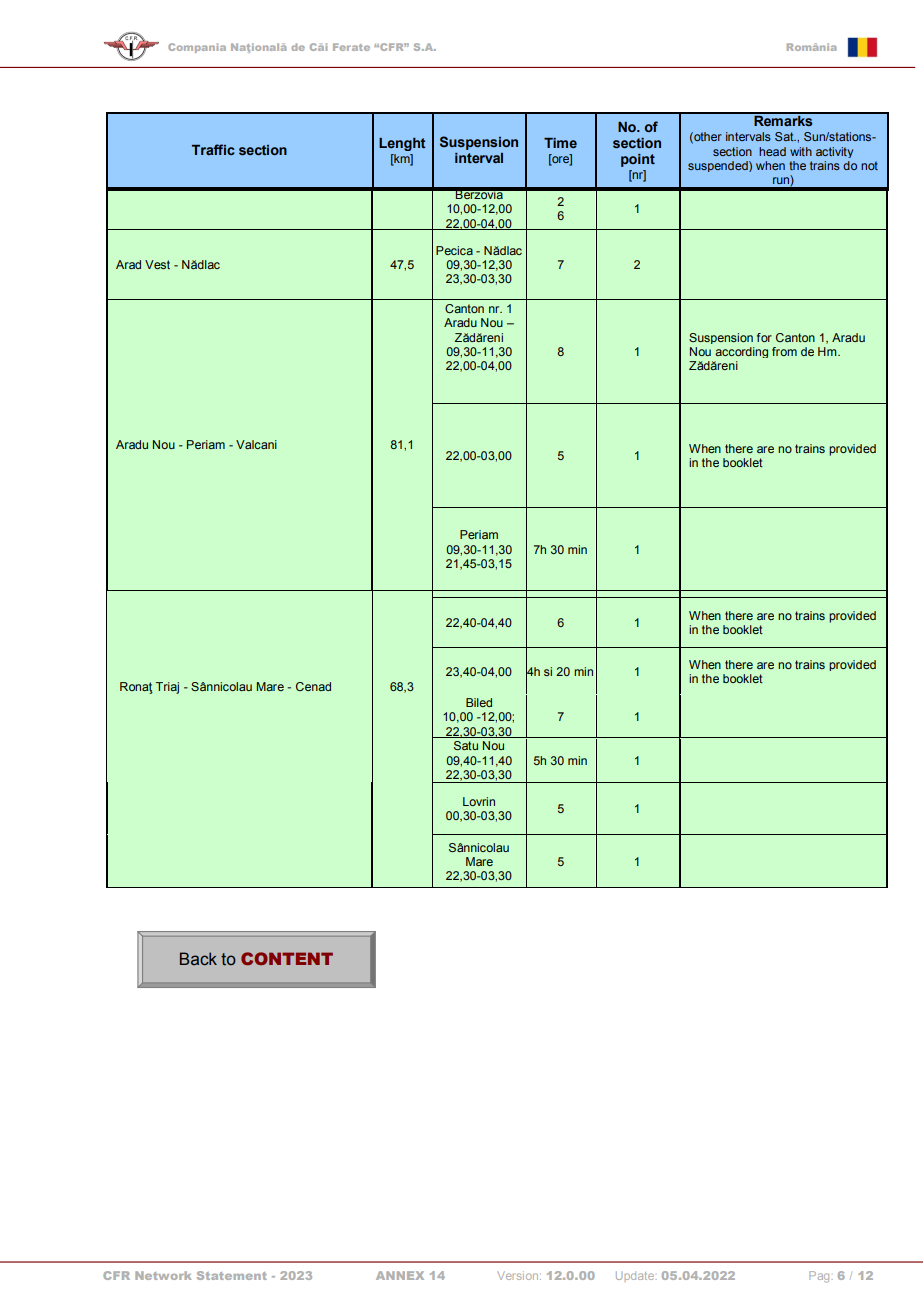  I want to click on Time, so click(560, 143).
